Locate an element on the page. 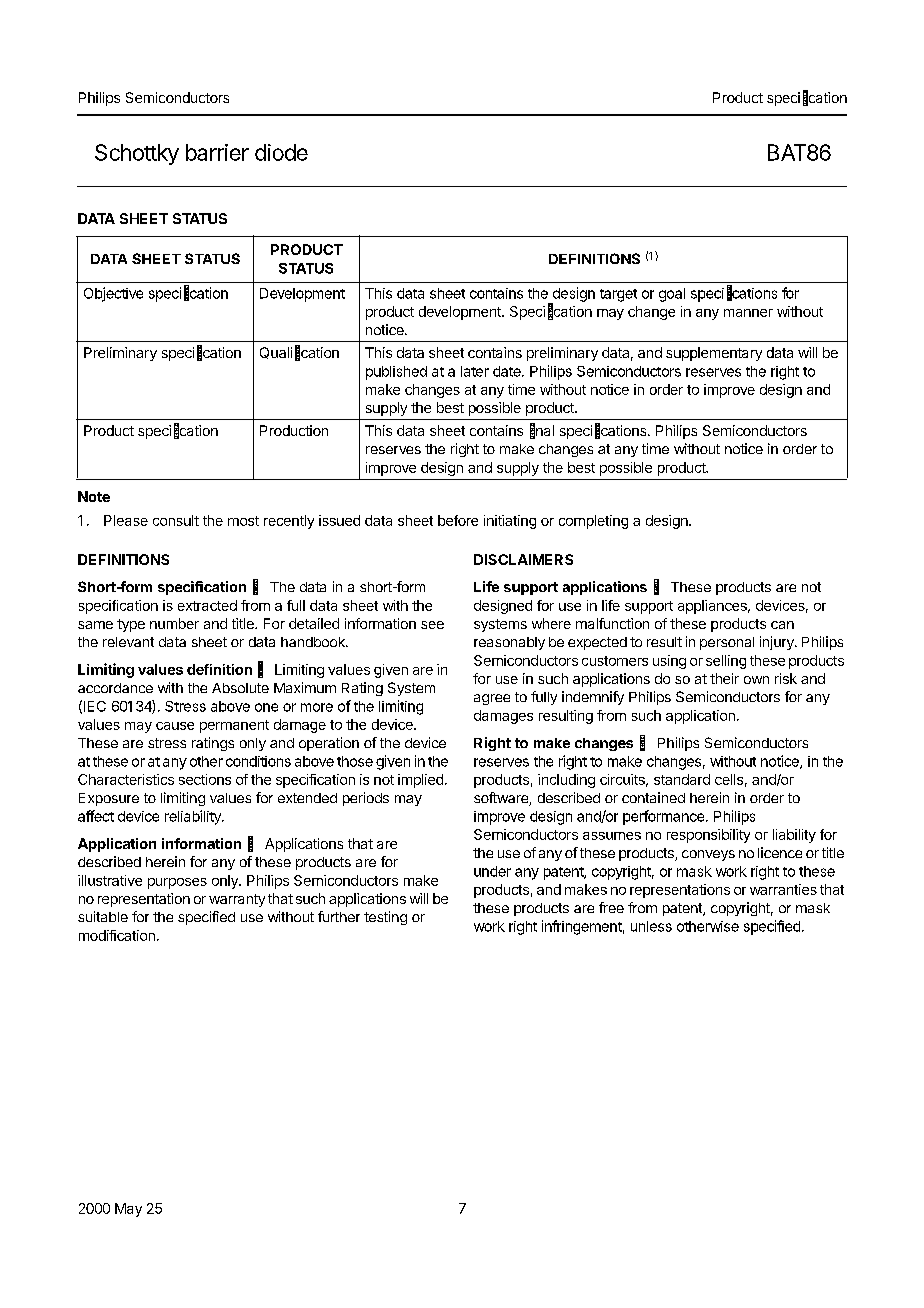 This image has width=924, height=1308. consult is located at coordinates (176, 520).
